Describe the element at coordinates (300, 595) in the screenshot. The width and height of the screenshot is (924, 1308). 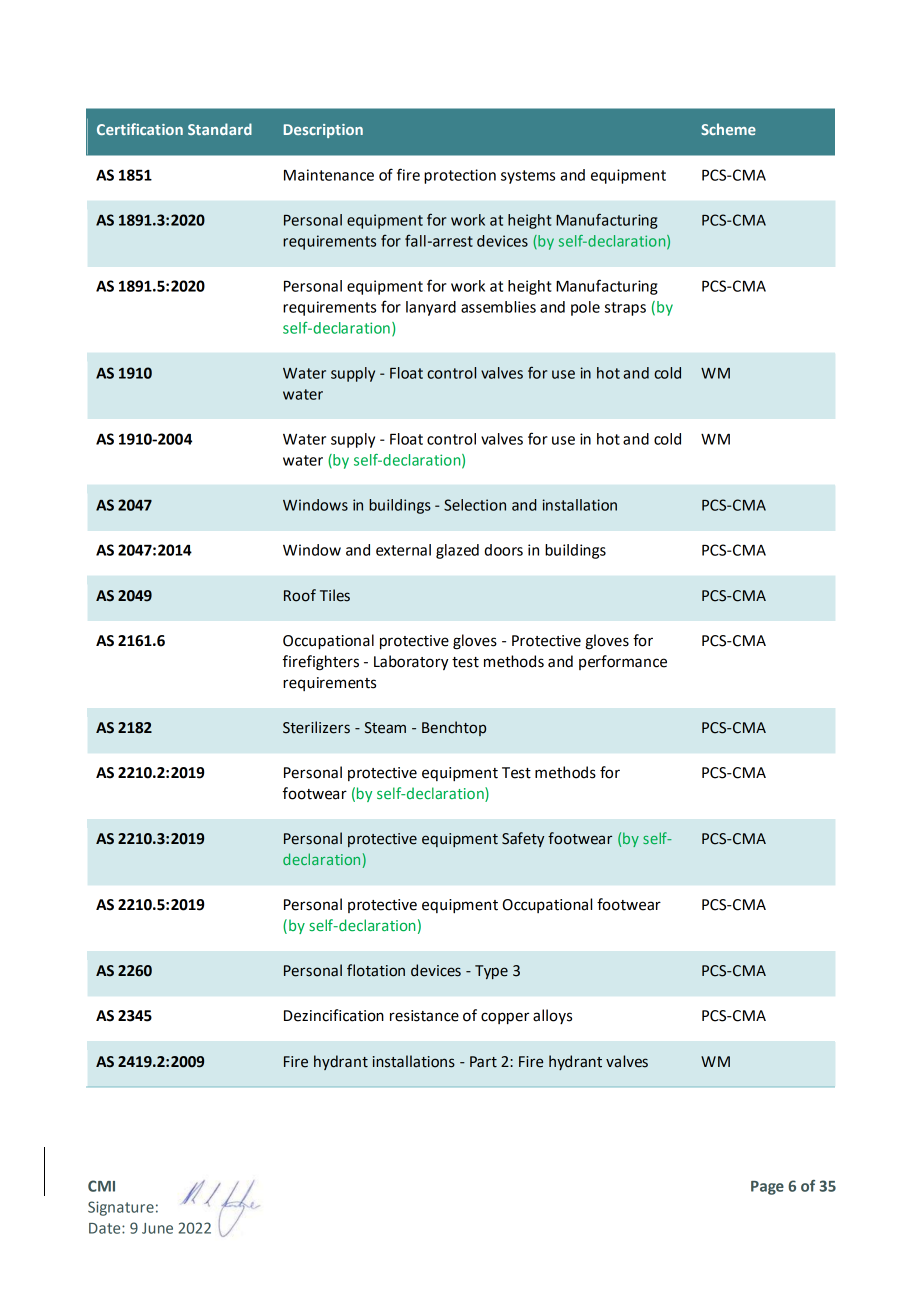
I see `Roof` at that location.
